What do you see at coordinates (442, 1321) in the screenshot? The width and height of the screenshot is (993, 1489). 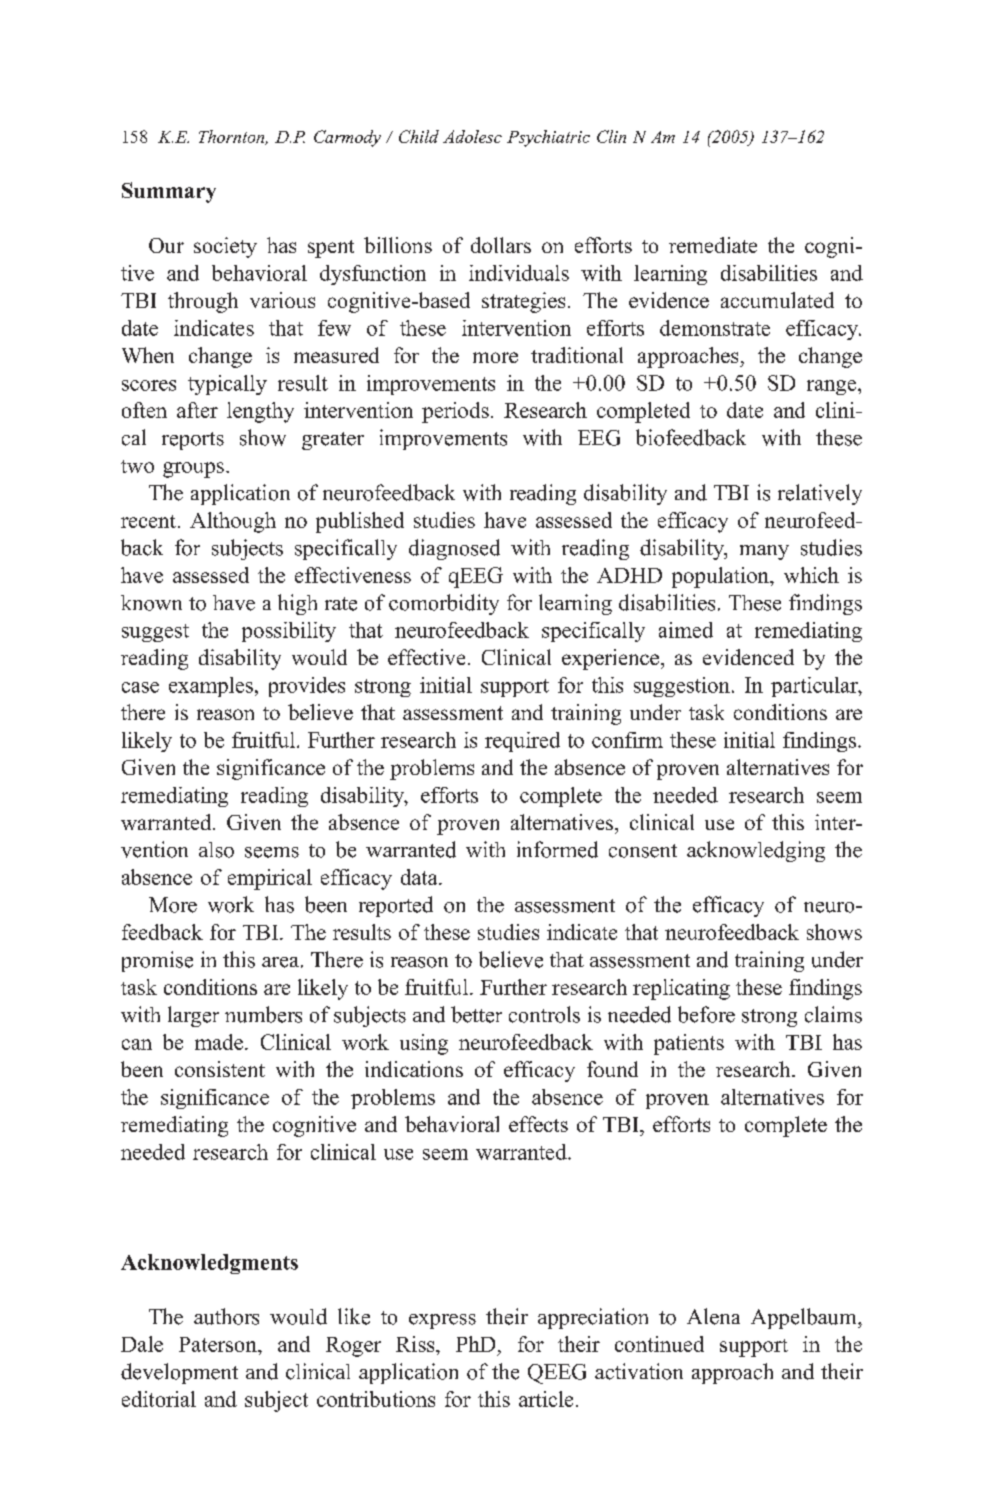 I see `express` at bounding box center [442, 1321].
